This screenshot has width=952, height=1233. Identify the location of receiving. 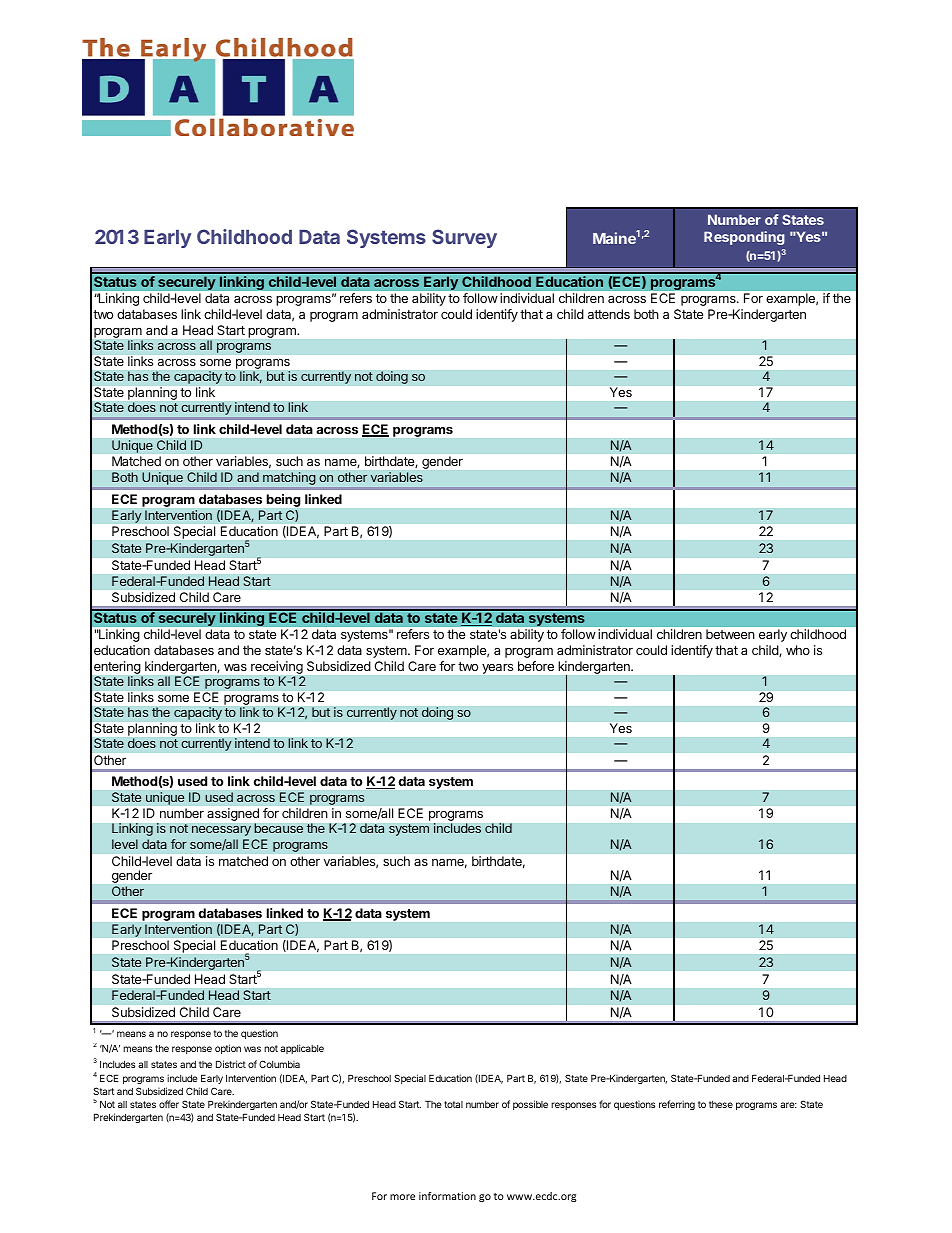
(277, 669).
